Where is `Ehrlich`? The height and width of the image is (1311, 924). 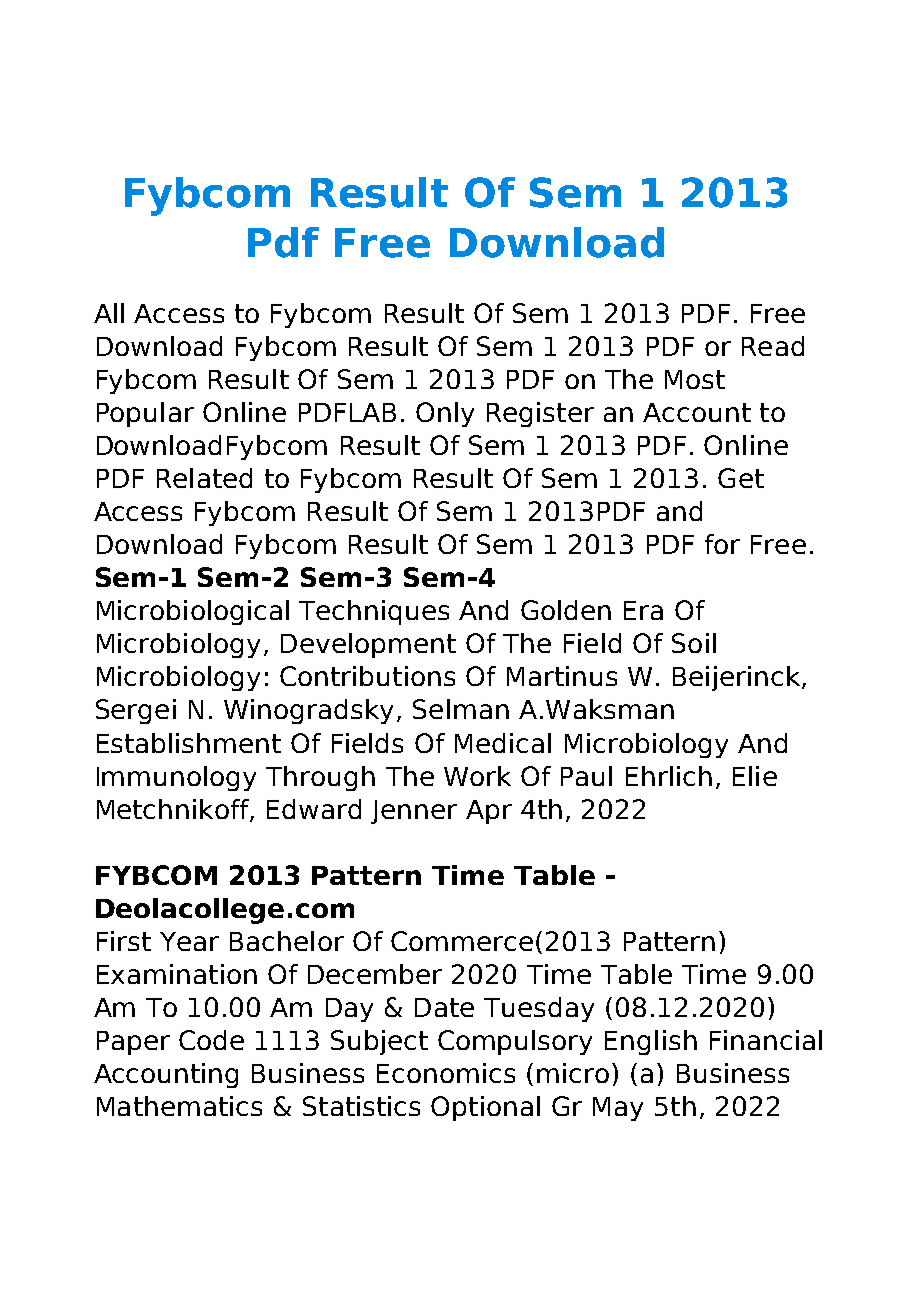 Ehrlich is located at coordinates (669, 776).
